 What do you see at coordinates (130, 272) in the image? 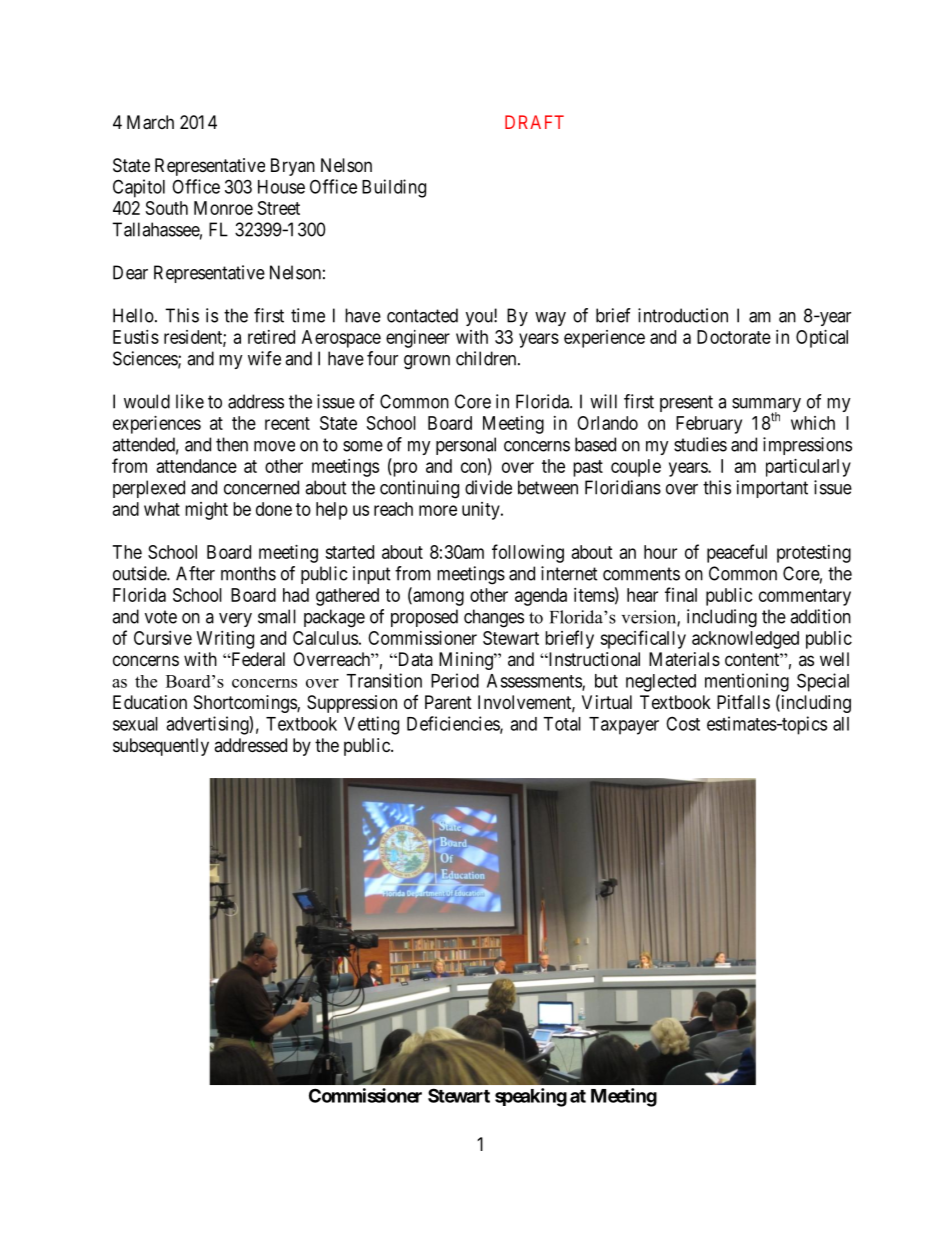
I see `Dear` at bounding box center [130, 272].
